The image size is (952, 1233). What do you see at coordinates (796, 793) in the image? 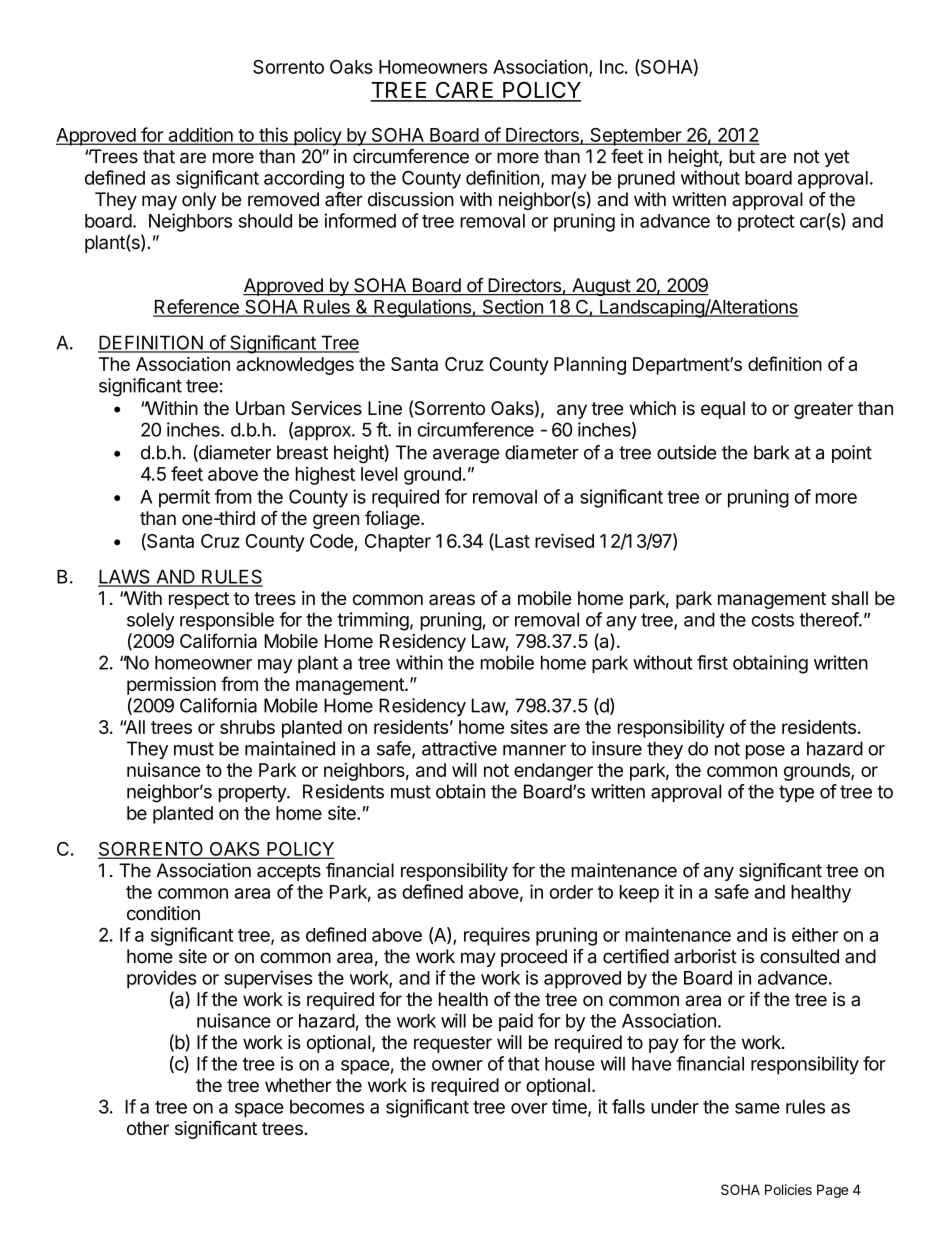
I see `type` at bounding box center [796, 793].
